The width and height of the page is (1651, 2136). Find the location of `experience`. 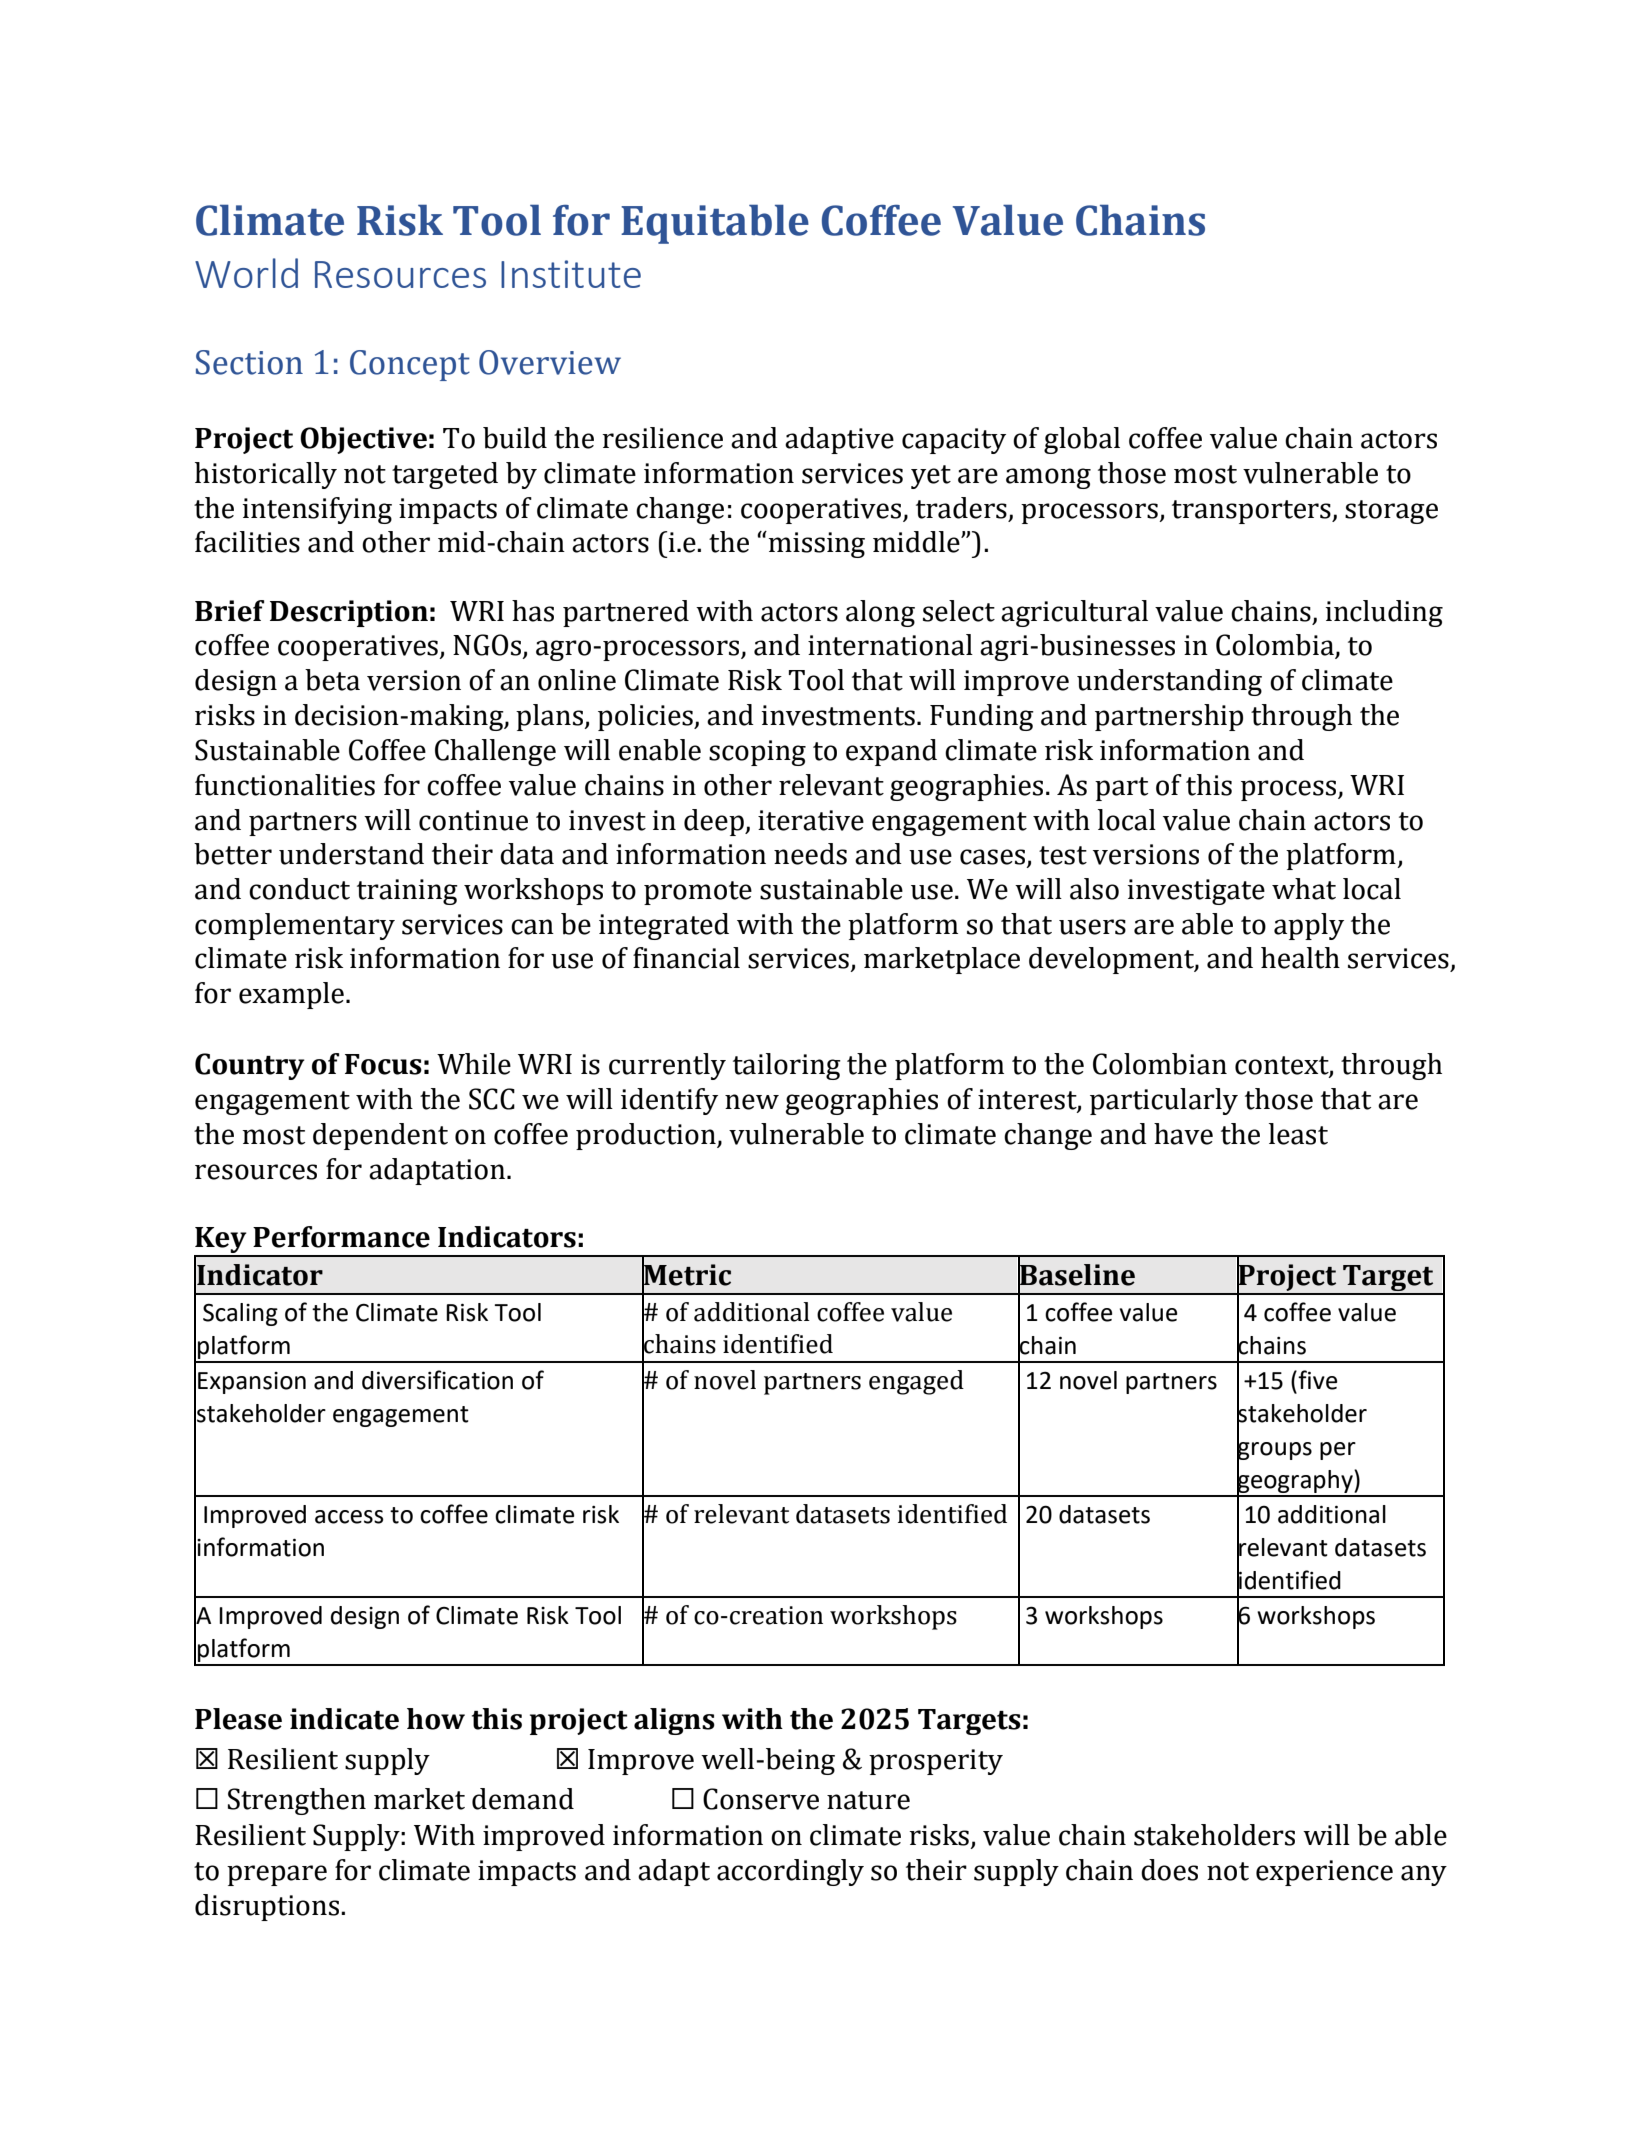

experience is located at coordinates (1324, 1873).
